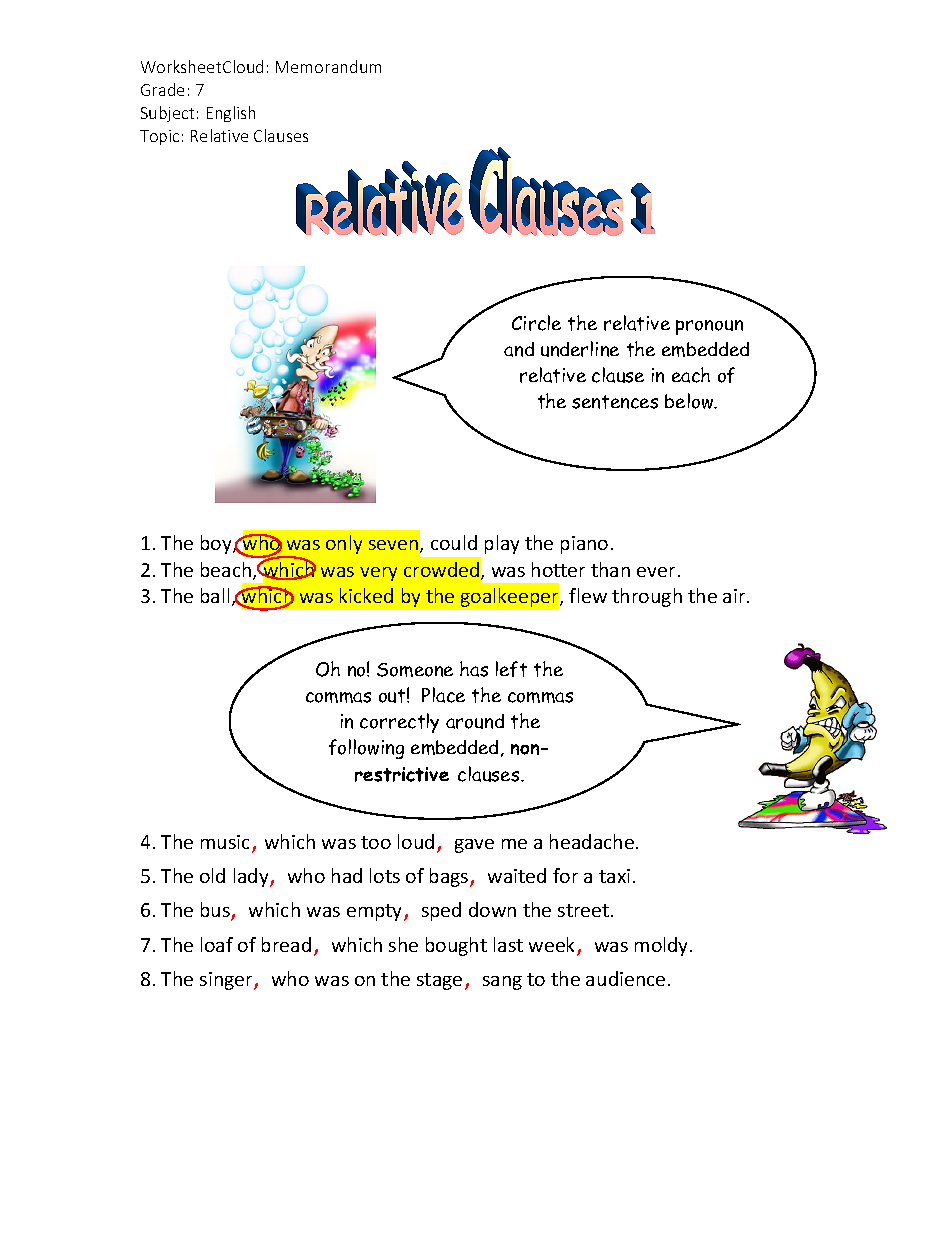  Describe the element at coordinates (456, 946) in the screenshot. I see `bought` at that location.
